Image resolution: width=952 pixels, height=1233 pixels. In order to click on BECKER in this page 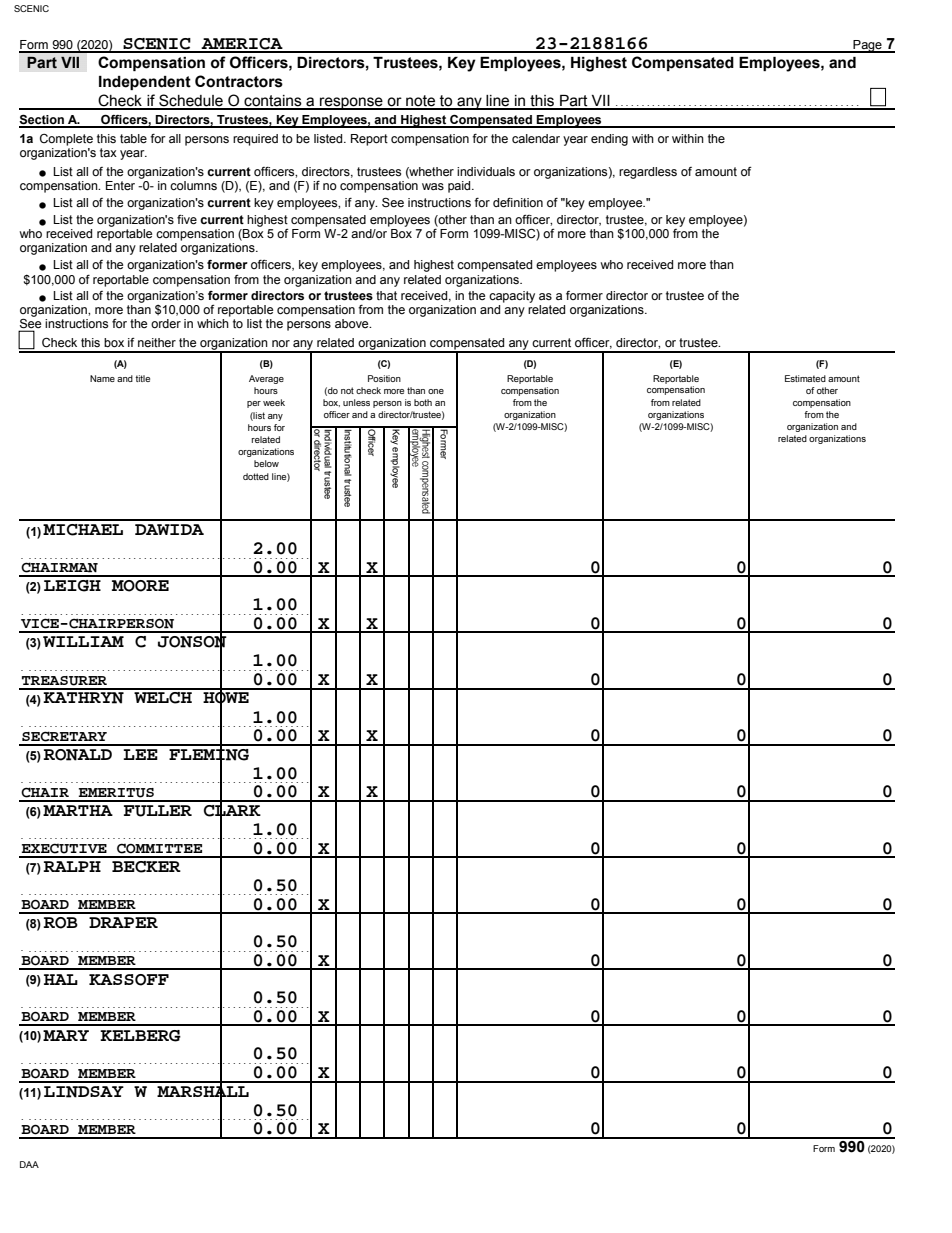, I will do `click(146, 867)`.
